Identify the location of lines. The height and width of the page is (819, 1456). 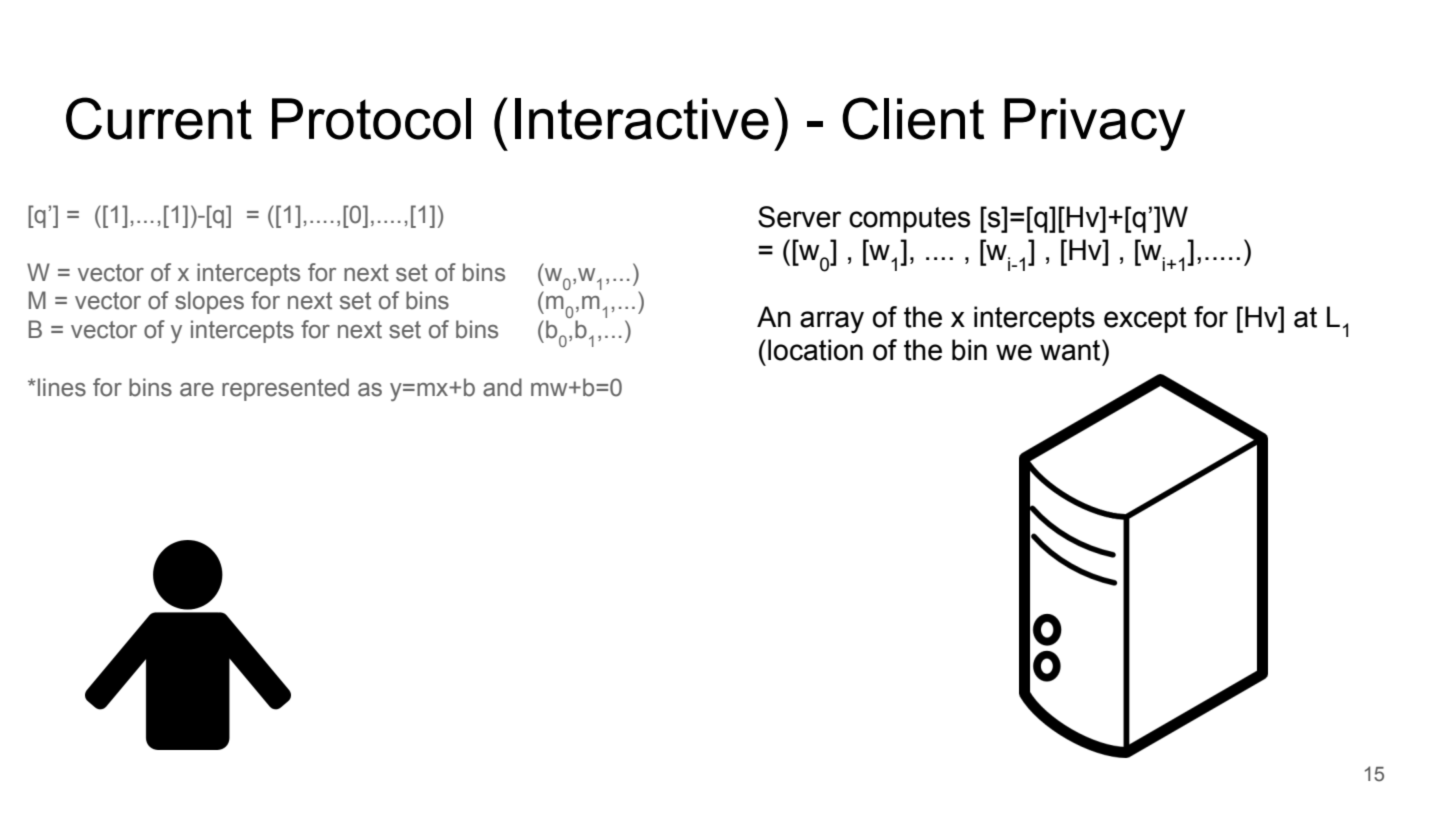
(62, 387).
